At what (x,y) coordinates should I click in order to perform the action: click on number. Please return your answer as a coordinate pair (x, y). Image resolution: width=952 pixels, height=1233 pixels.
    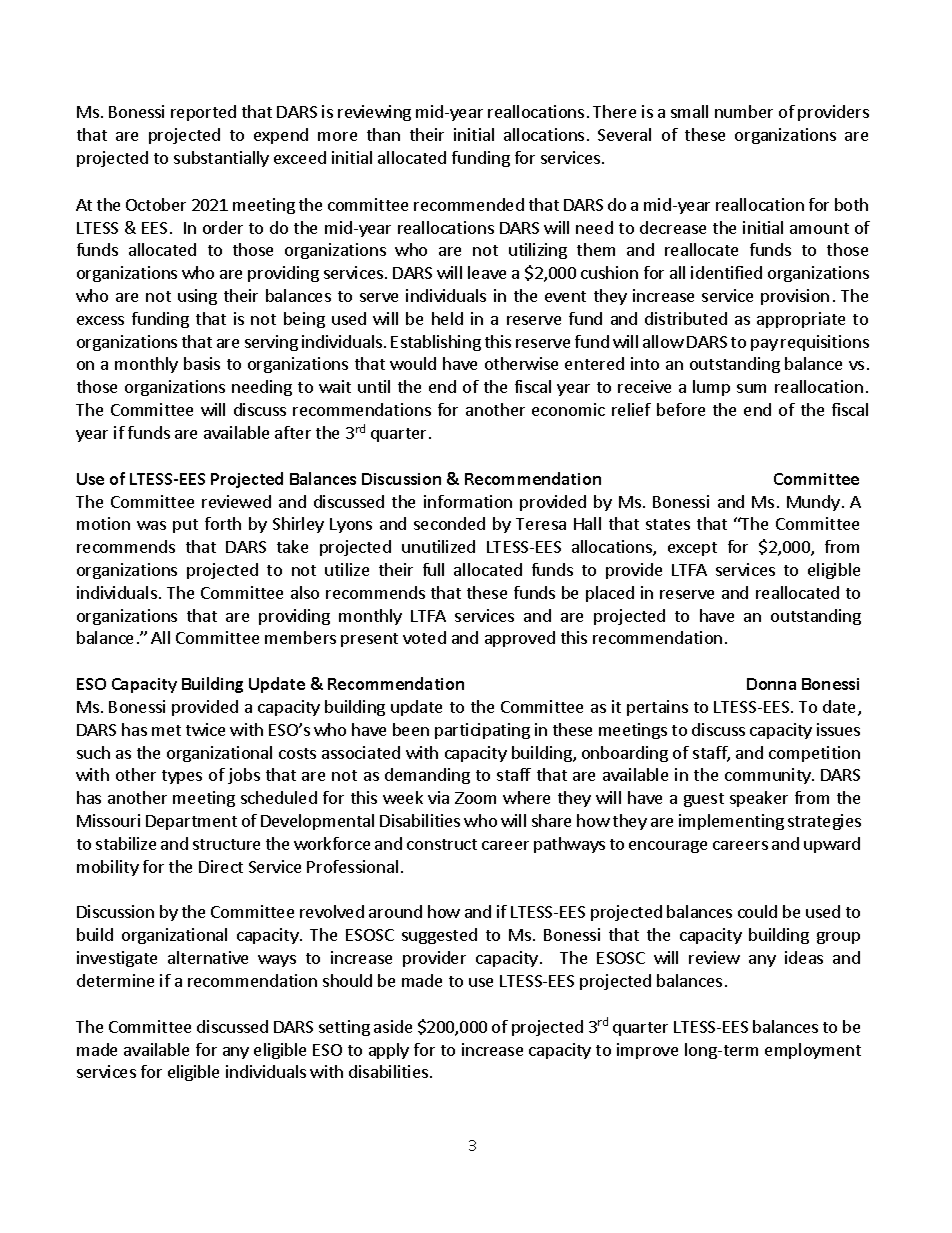
    Looking at the image, I should click on (744, 111).
